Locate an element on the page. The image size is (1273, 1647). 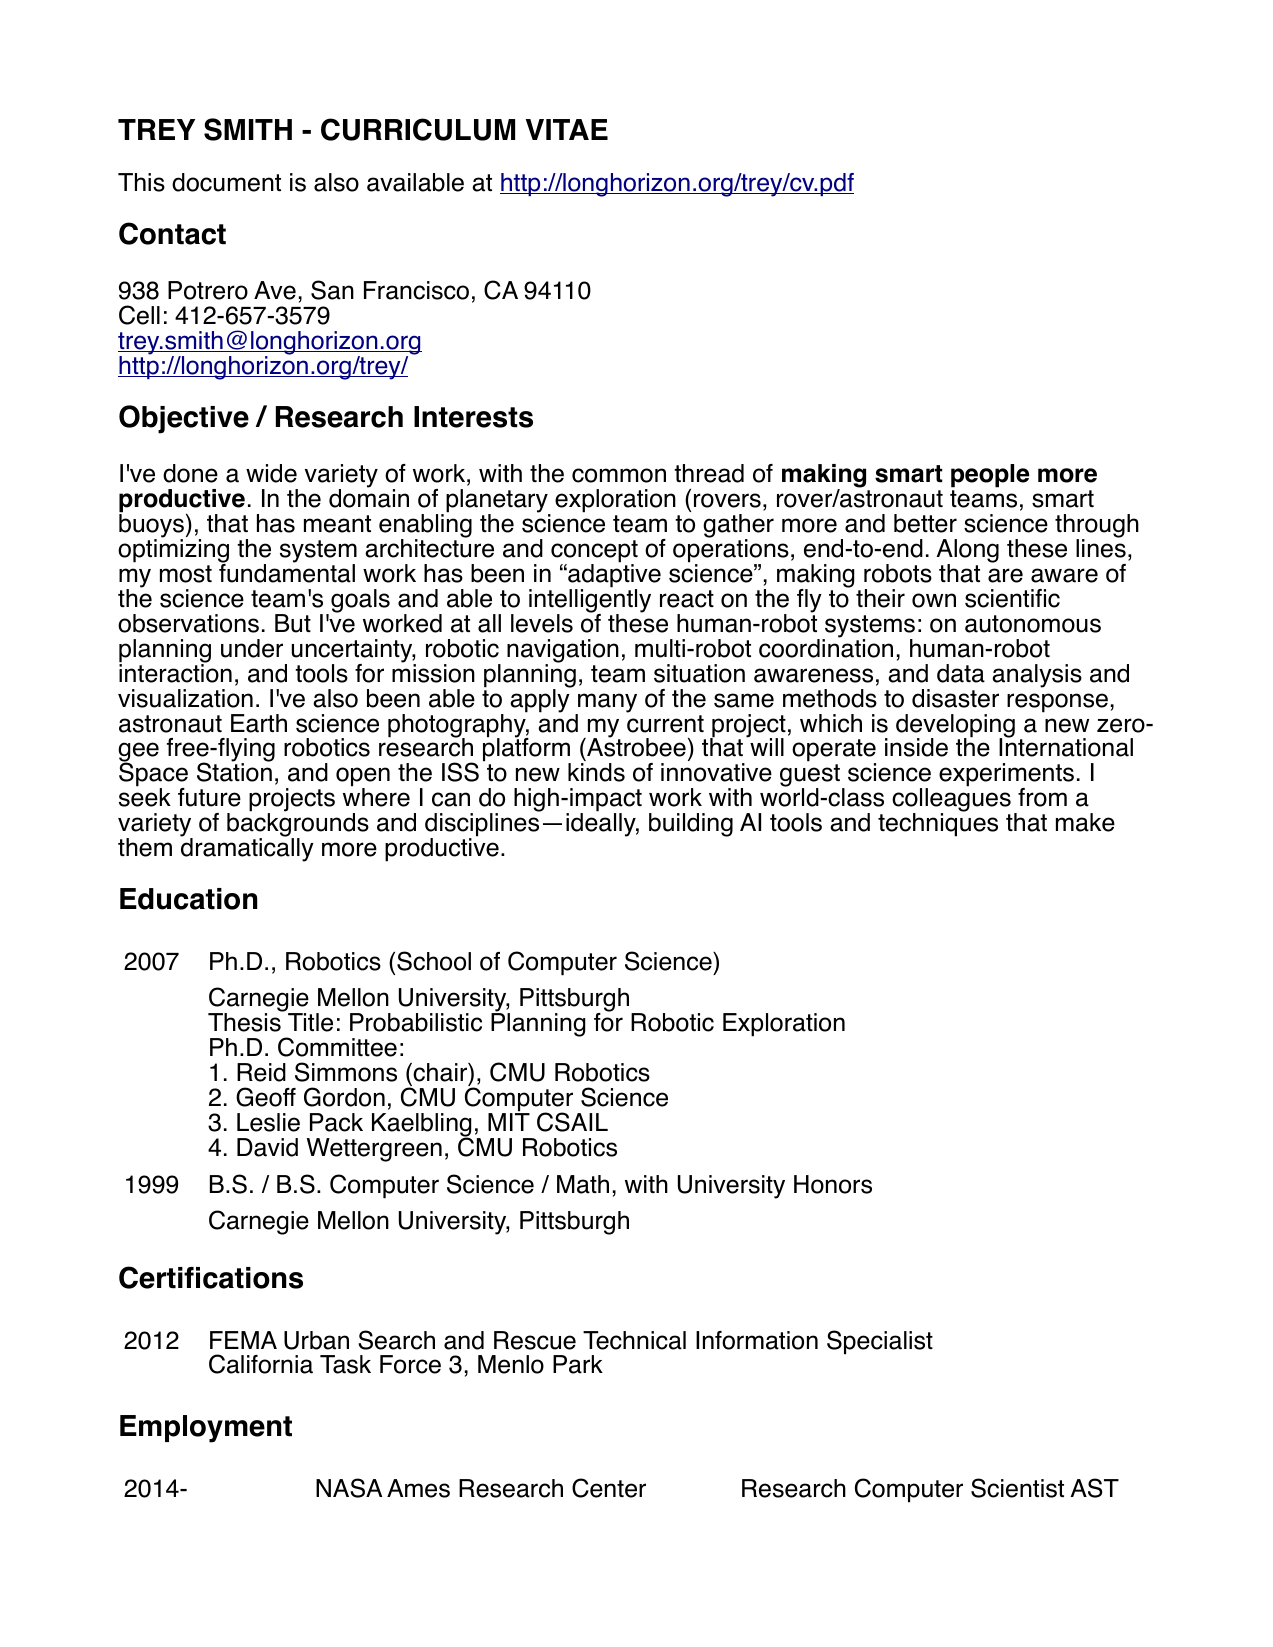
wide is located at coordinates (271, 473).
